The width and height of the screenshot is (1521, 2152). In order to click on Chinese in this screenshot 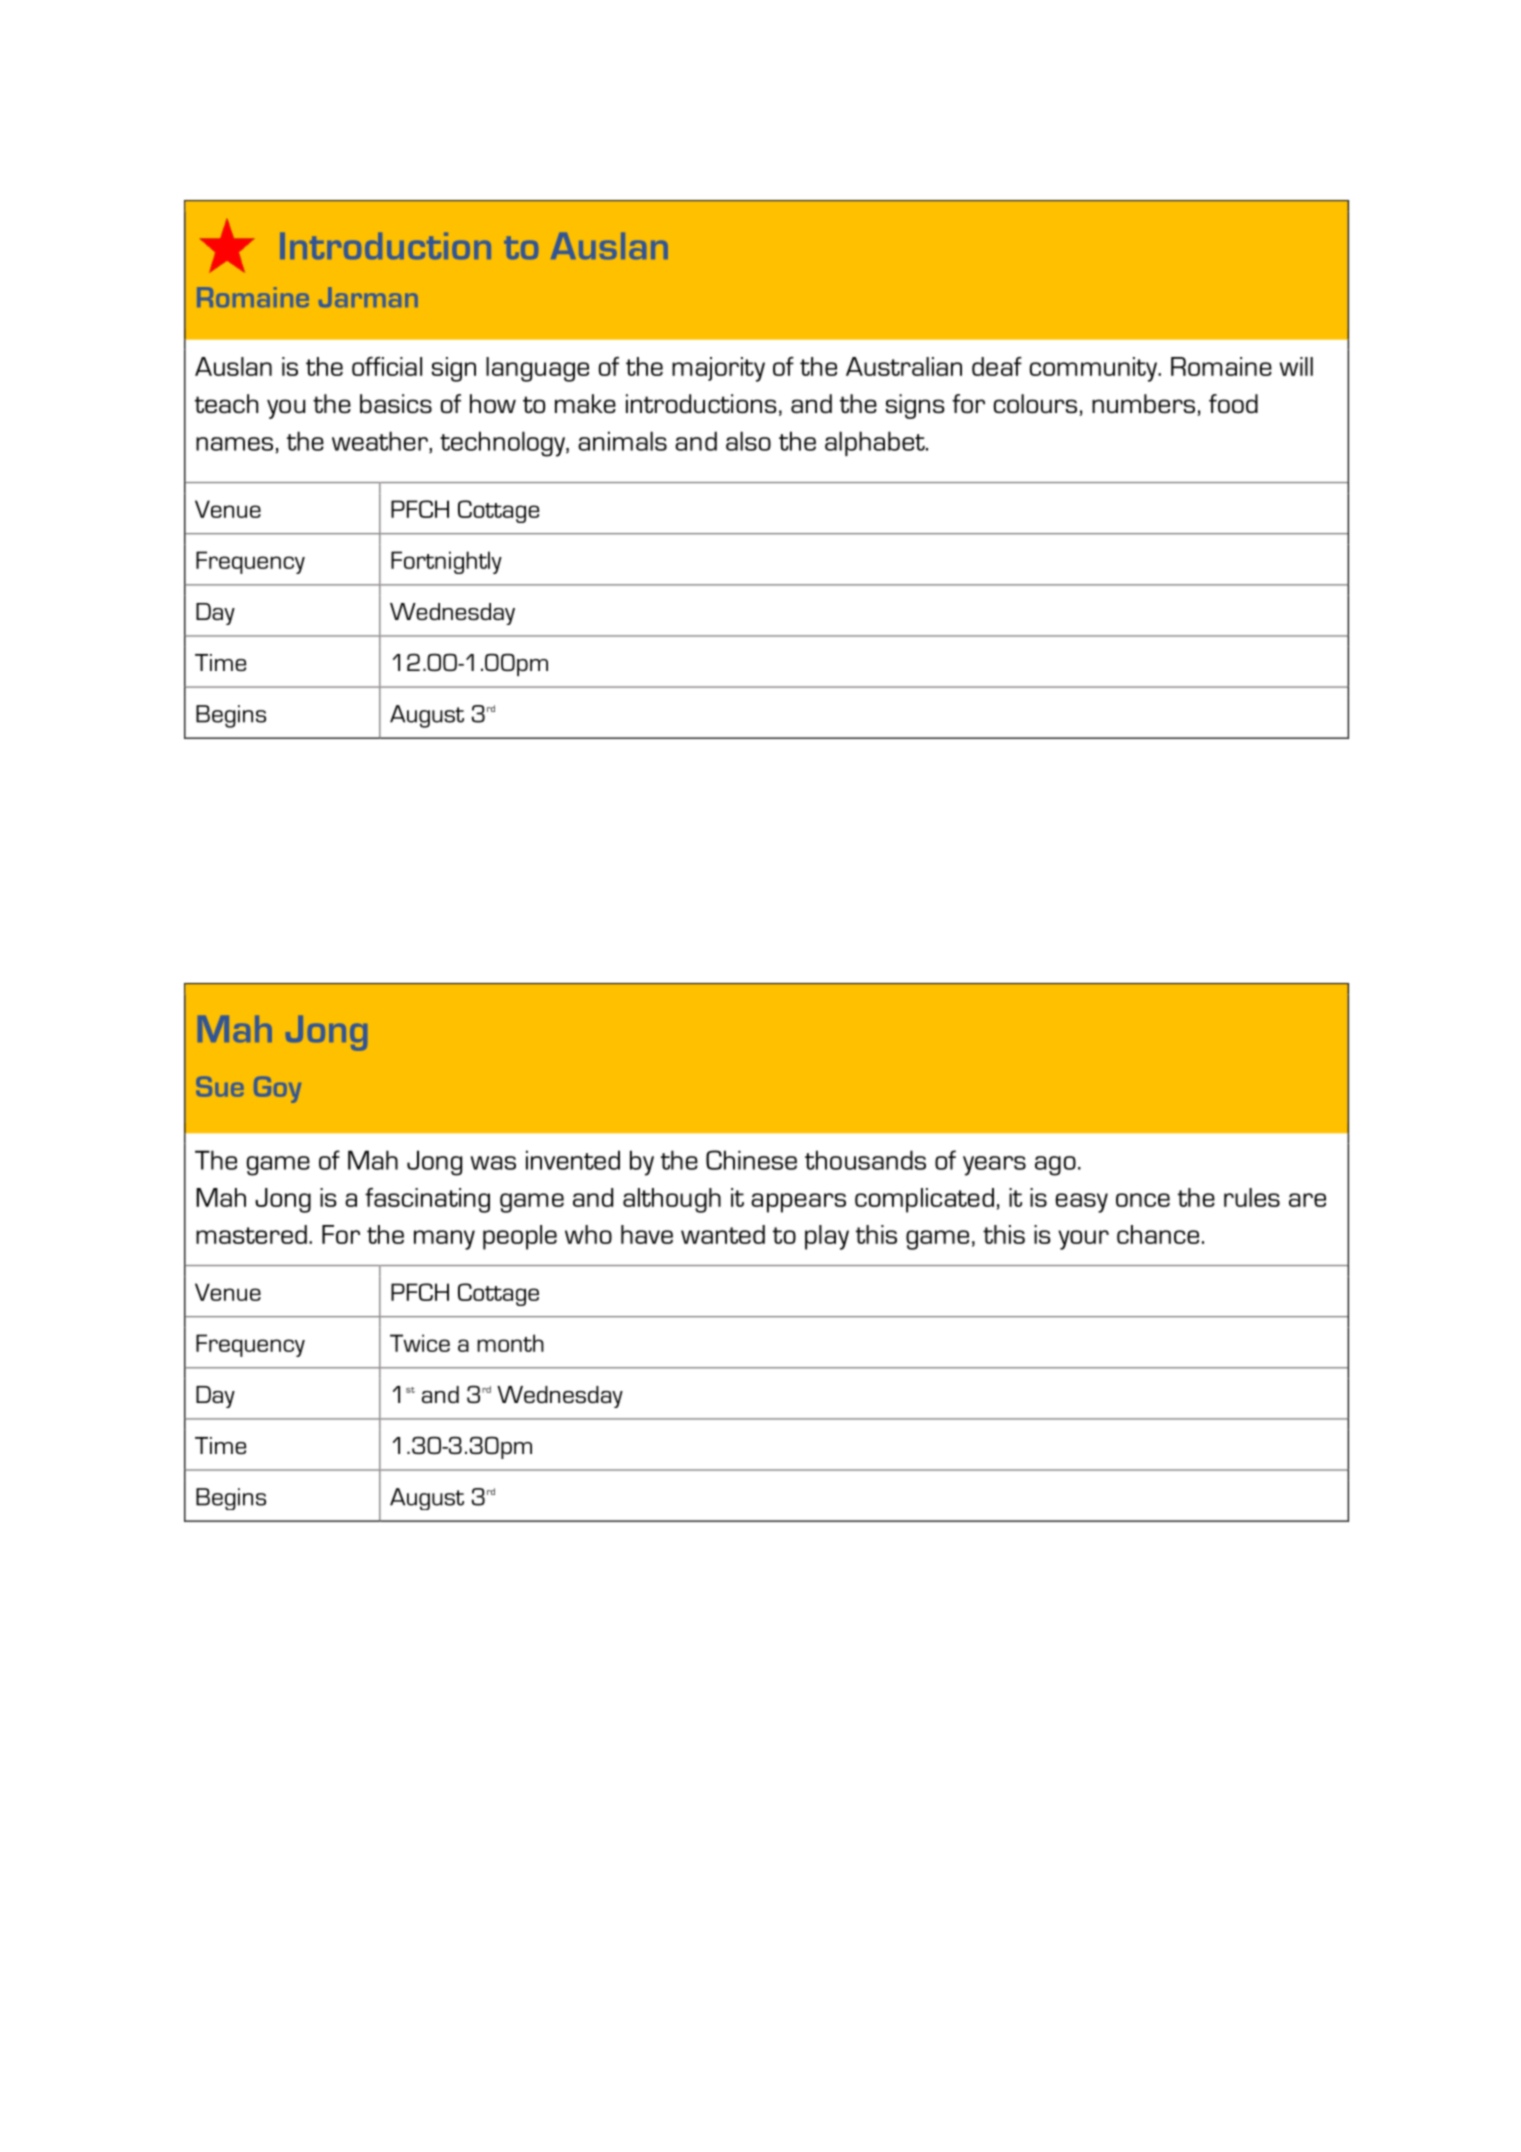, I will do `click(751, 1160)`.
